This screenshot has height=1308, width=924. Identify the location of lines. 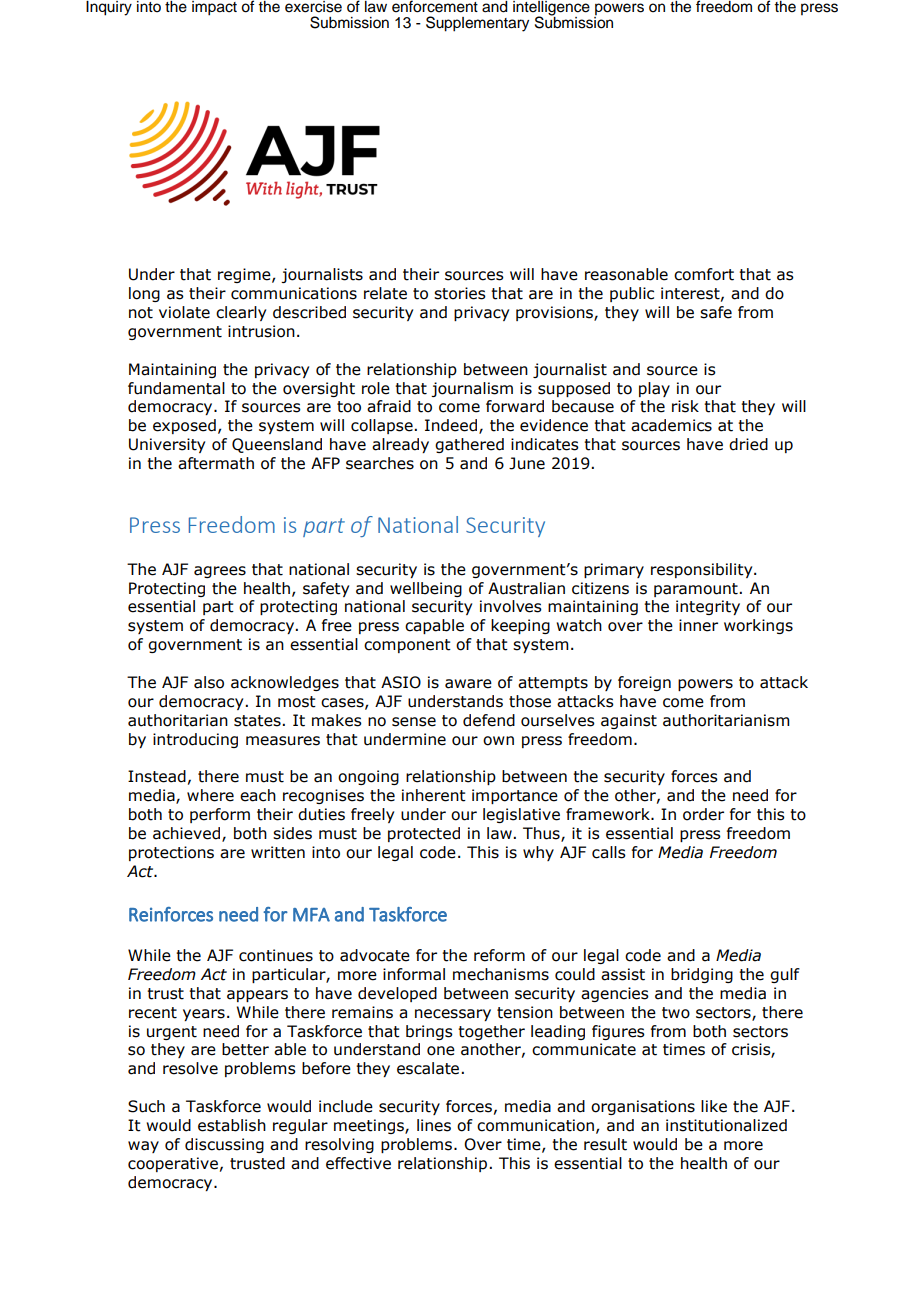
(434, 1125).
